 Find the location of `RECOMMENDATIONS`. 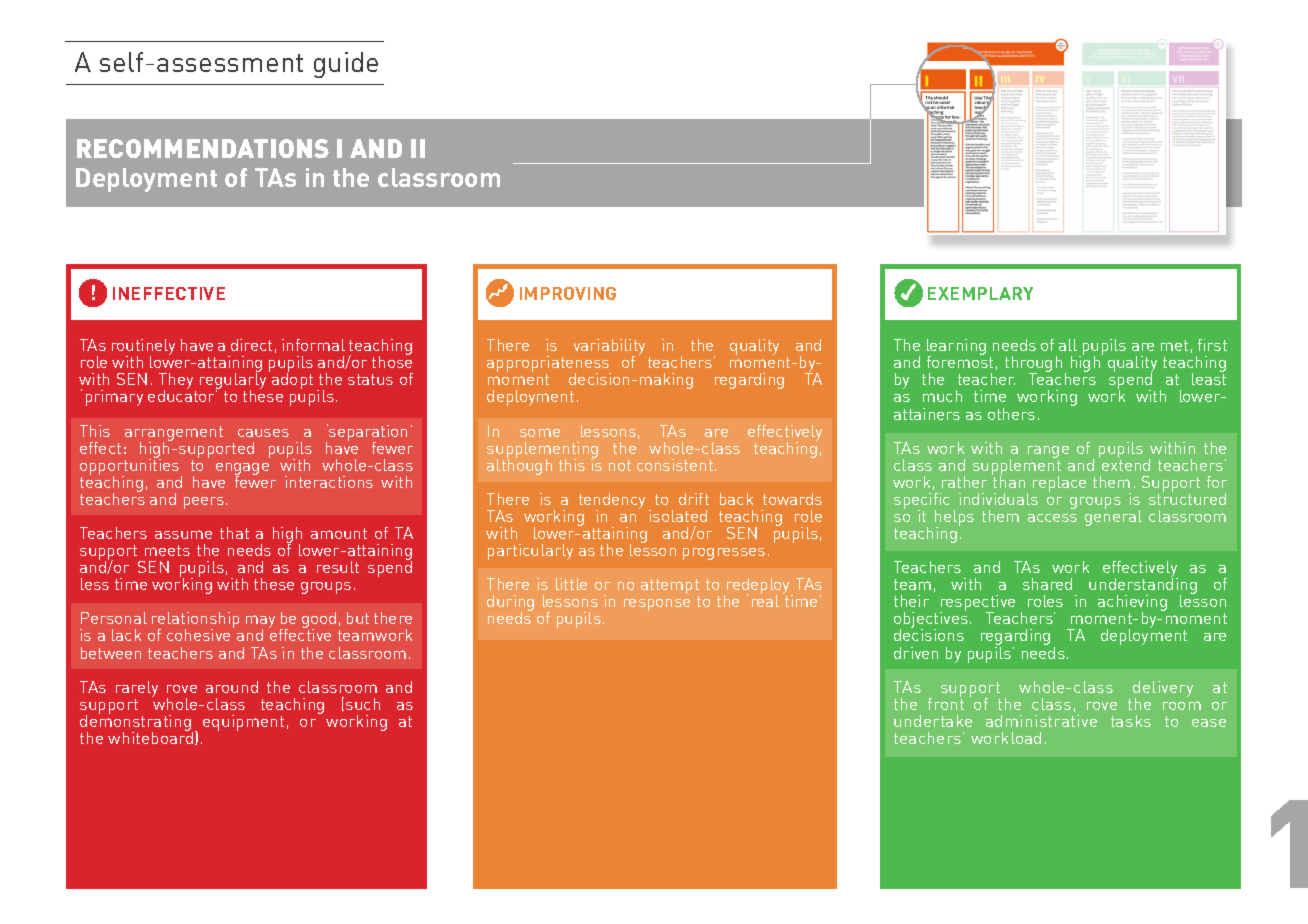

RECOMMENDATIONS is located at coordinates (203, 148).
